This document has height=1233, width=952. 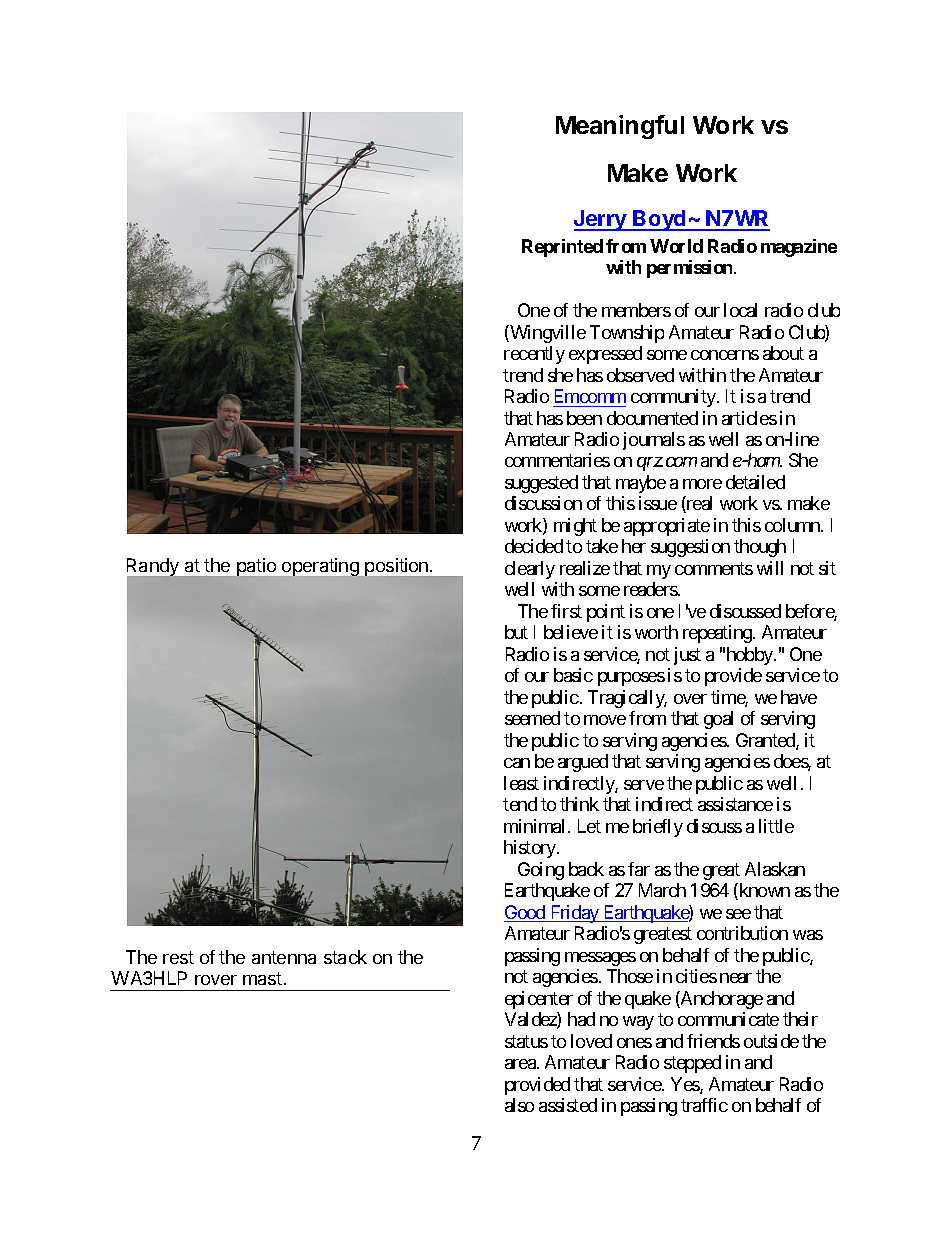 I want to click on Boyd, so click(x=660, y=220).
